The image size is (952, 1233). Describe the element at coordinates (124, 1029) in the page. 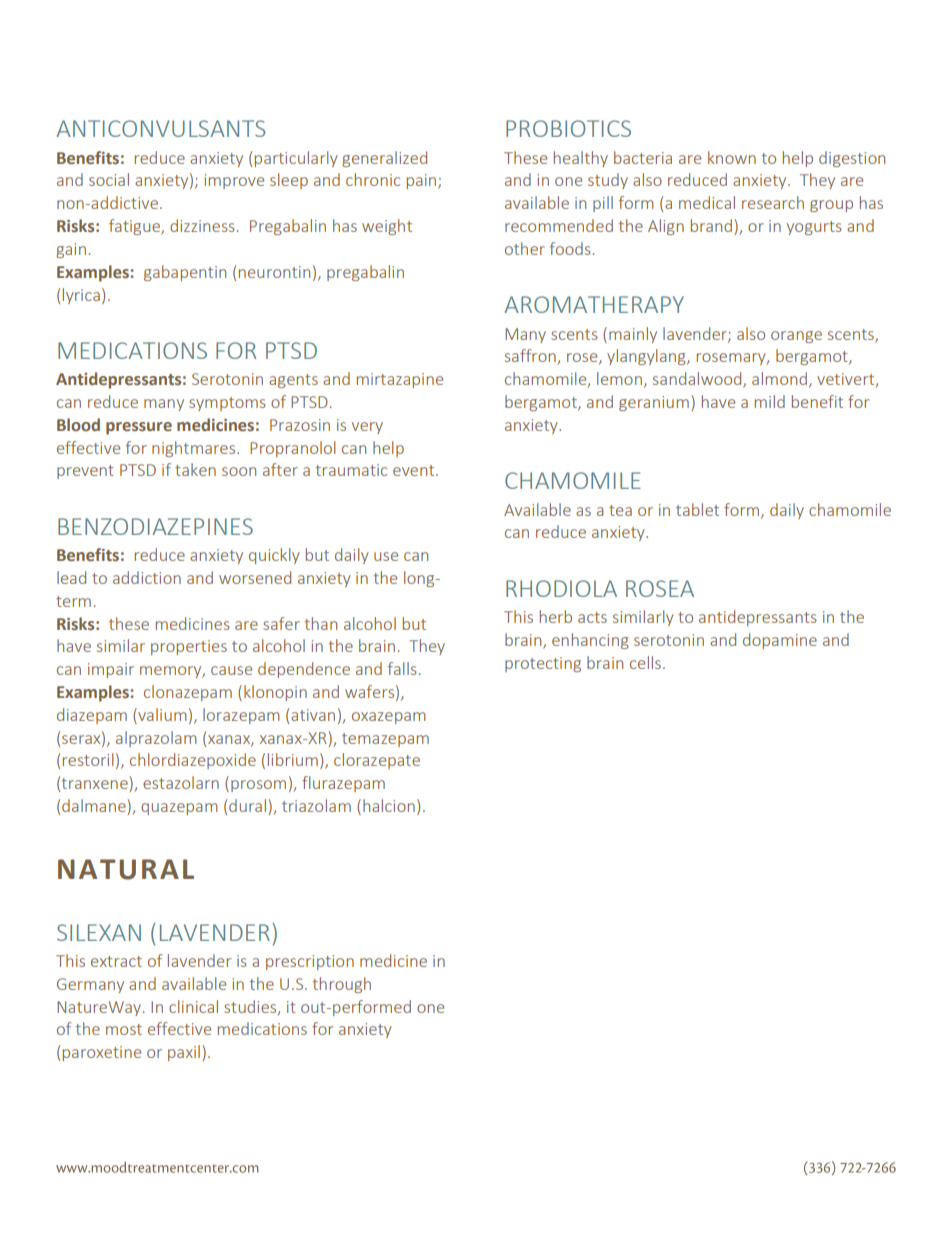

I see `most` at that location.
